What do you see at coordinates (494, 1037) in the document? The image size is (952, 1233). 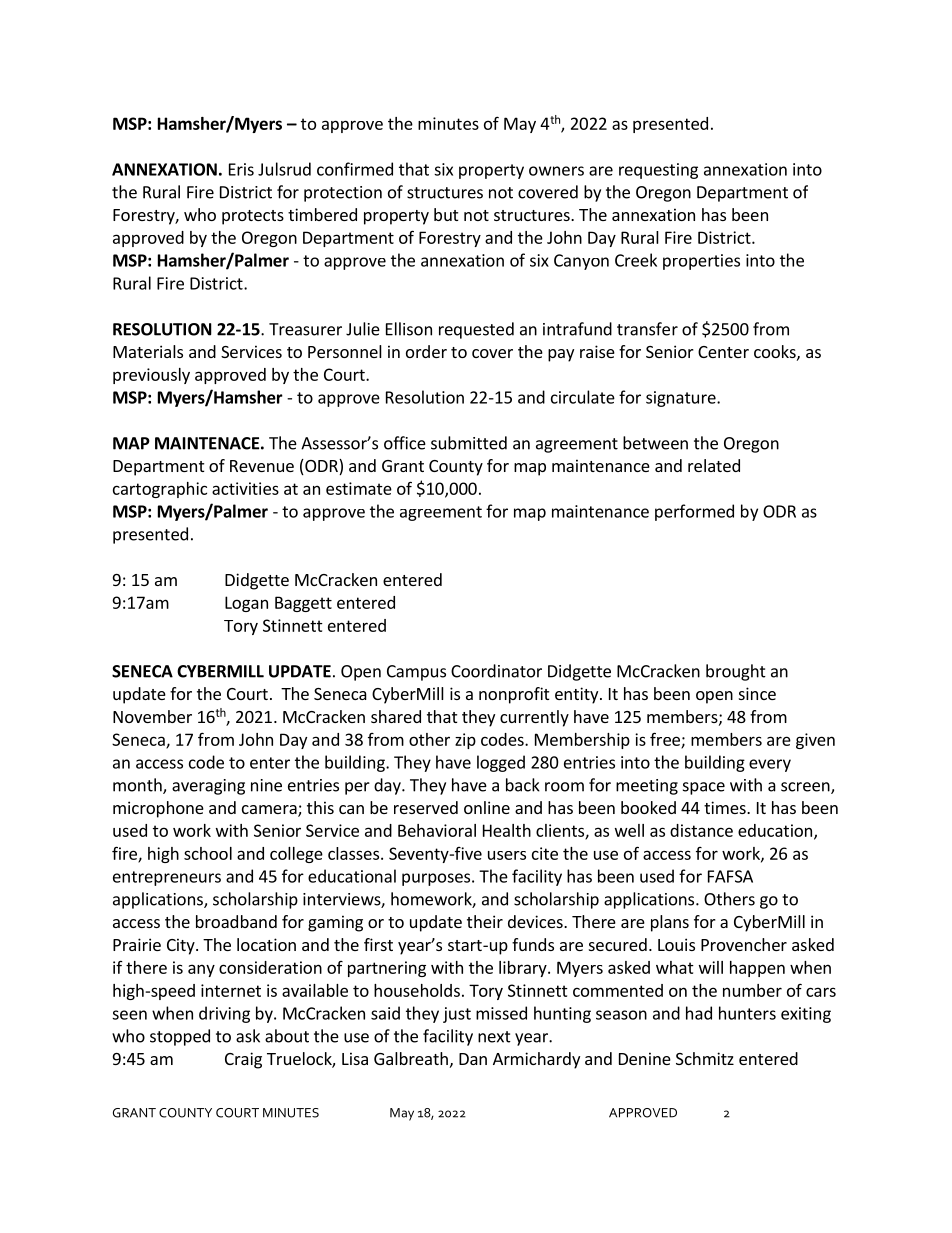 I see `next` at bounding box center [494, 1037].
